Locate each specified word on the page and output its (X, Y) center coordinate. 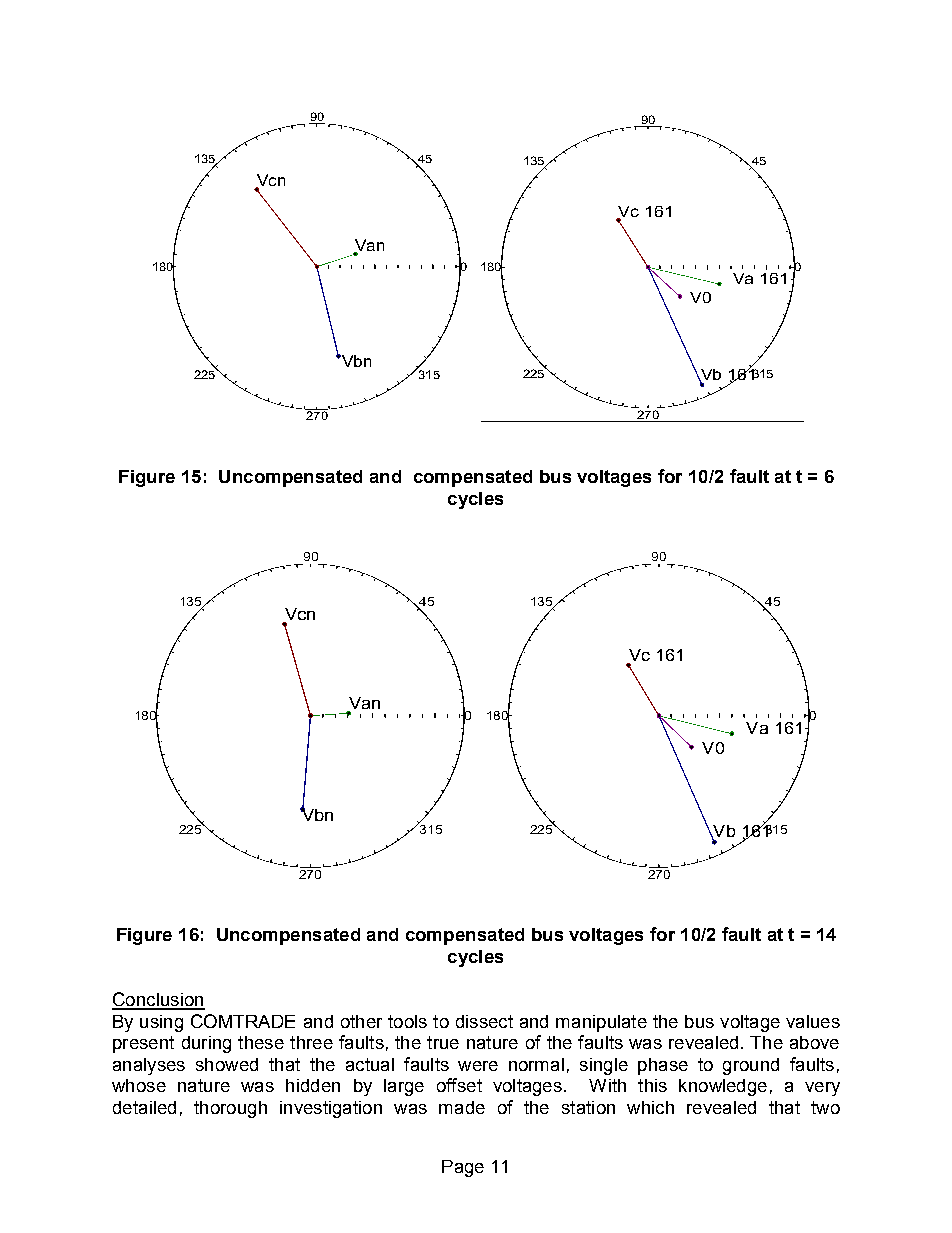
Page (463, 1168)
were (478, 1066)
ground (751, 1066)
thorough (230, 1109)
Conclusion (158, 1000)
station (588, 1107)
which (650, 1107)
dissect (484, 1021)
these (261, 1042)
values (813, 1021)
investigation (331, 1109)
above (814, 1042)
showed (227, 1064)
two (825, 1107)
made (462, 1107)
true (443, 1042)
